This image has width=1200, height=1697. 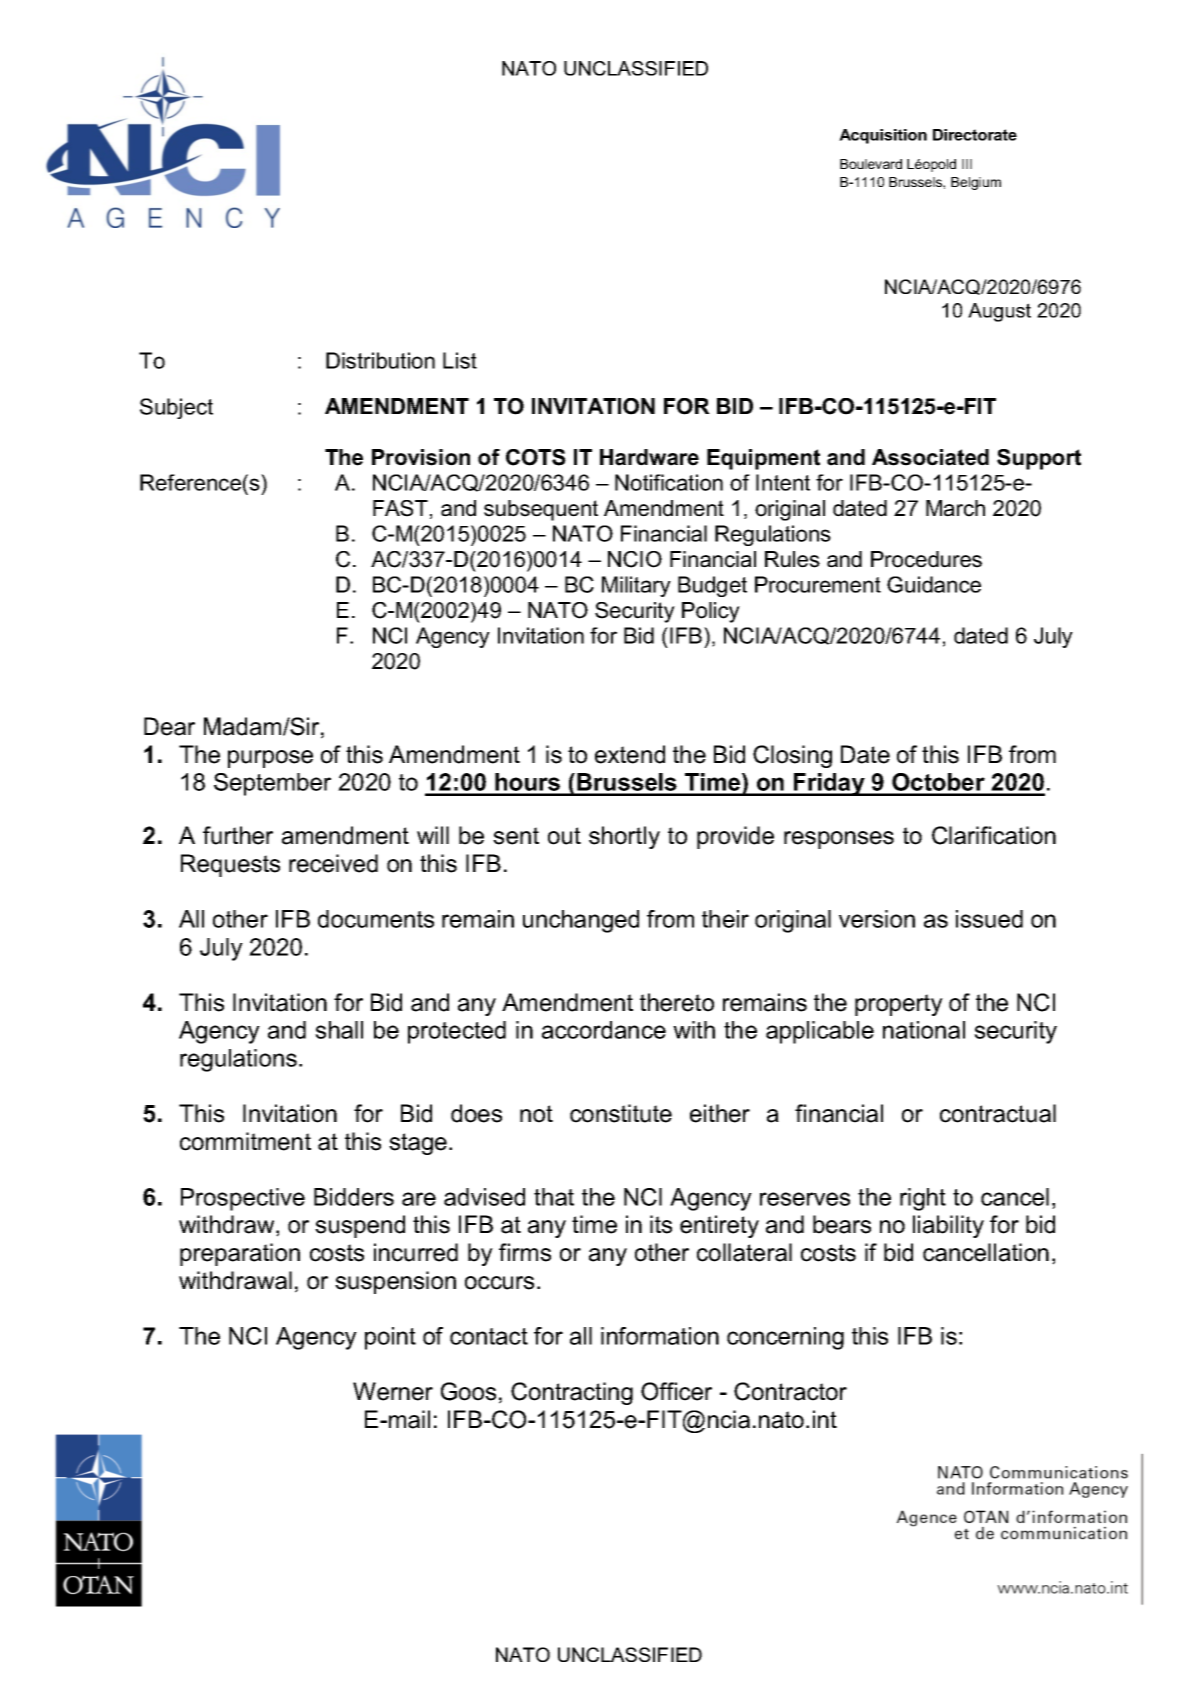 What do you see at coordinates (270, 759) in the image?
I see `purpose` at bounding box center [270, 759].
